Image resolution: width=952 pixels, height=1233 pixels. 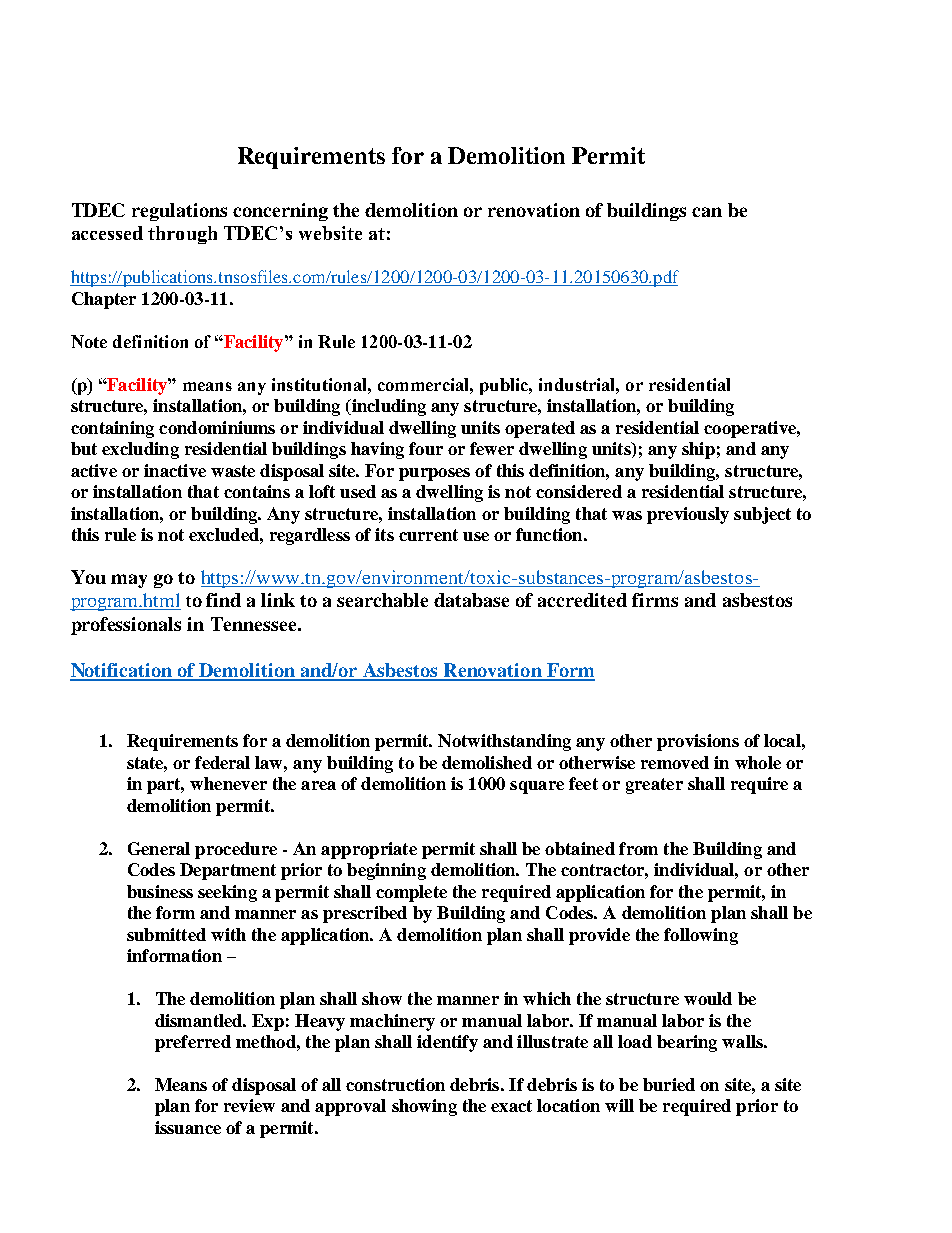 I want to click on complete, so click(x=411, y=893).
